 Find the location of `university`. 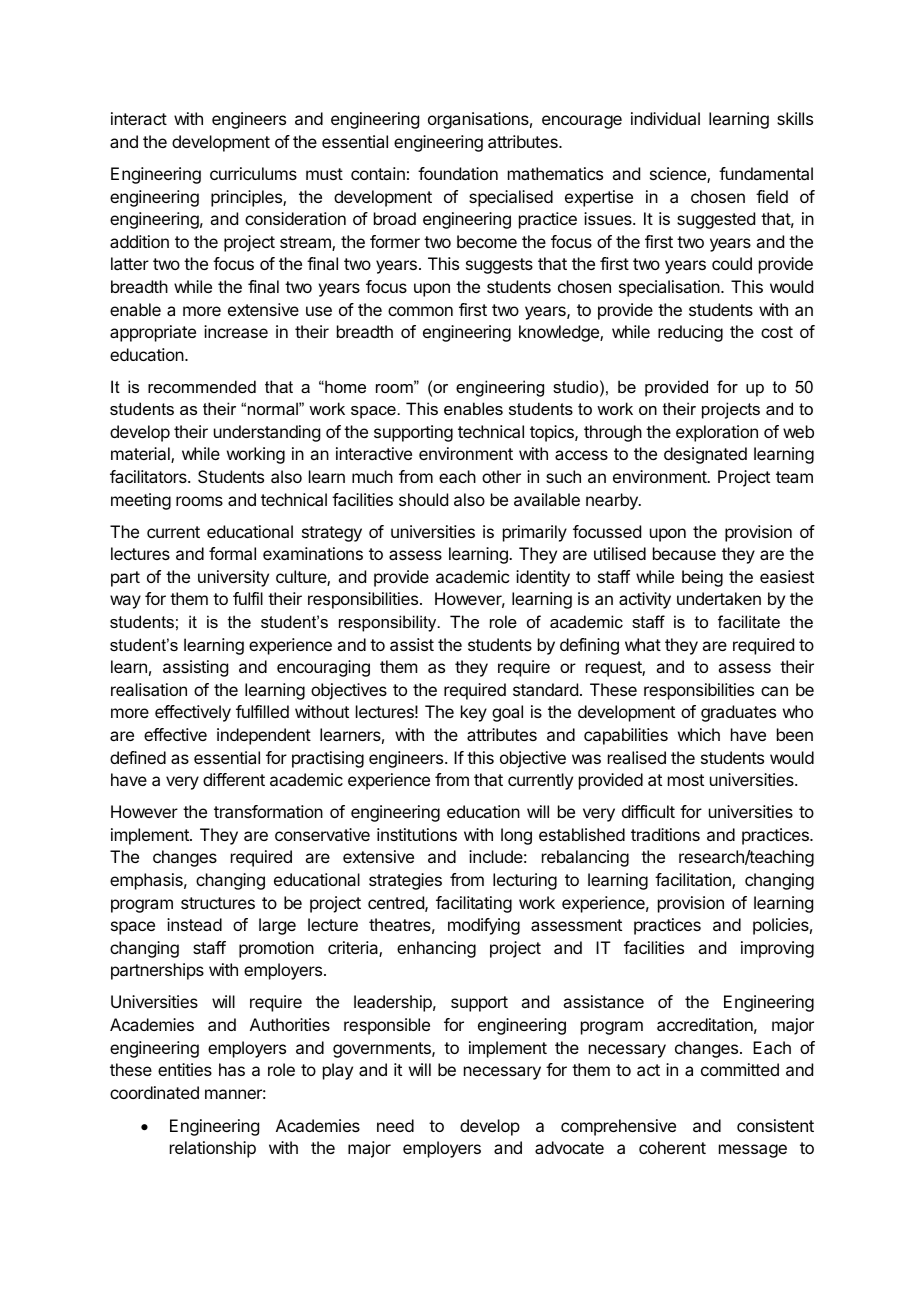

university is located at coordinates (233, 578).
